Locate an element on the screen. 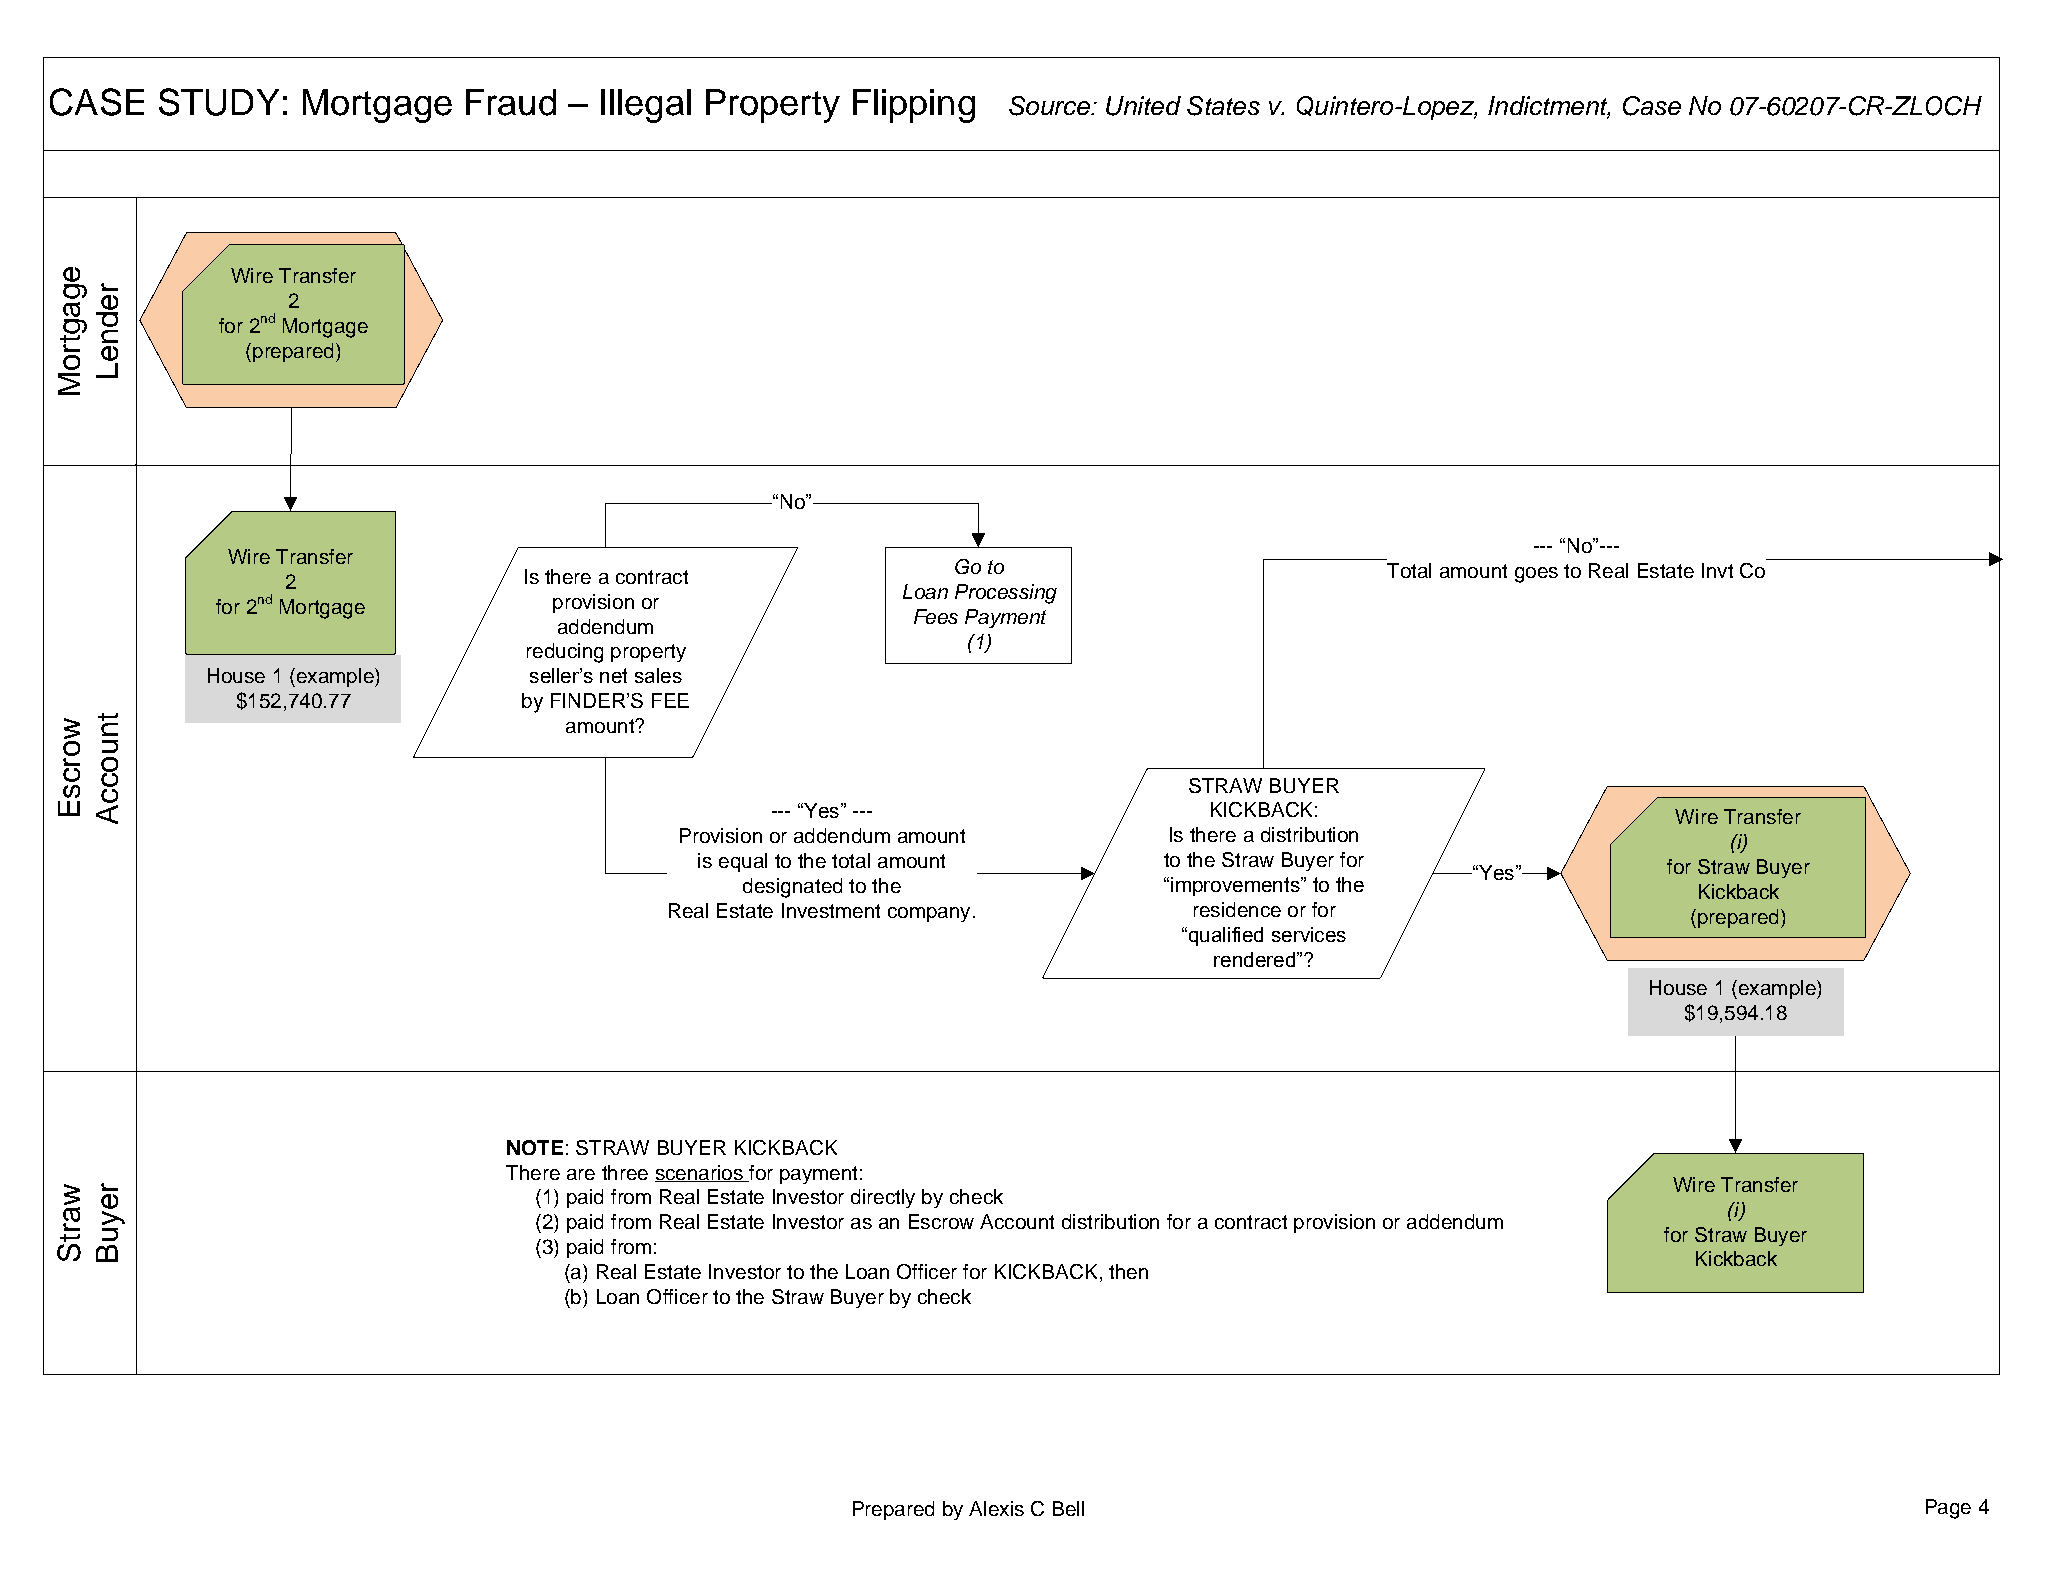 The width and height of the screenshot is (2052, 1586). Alexis is located at coordinates (996, 1508).
